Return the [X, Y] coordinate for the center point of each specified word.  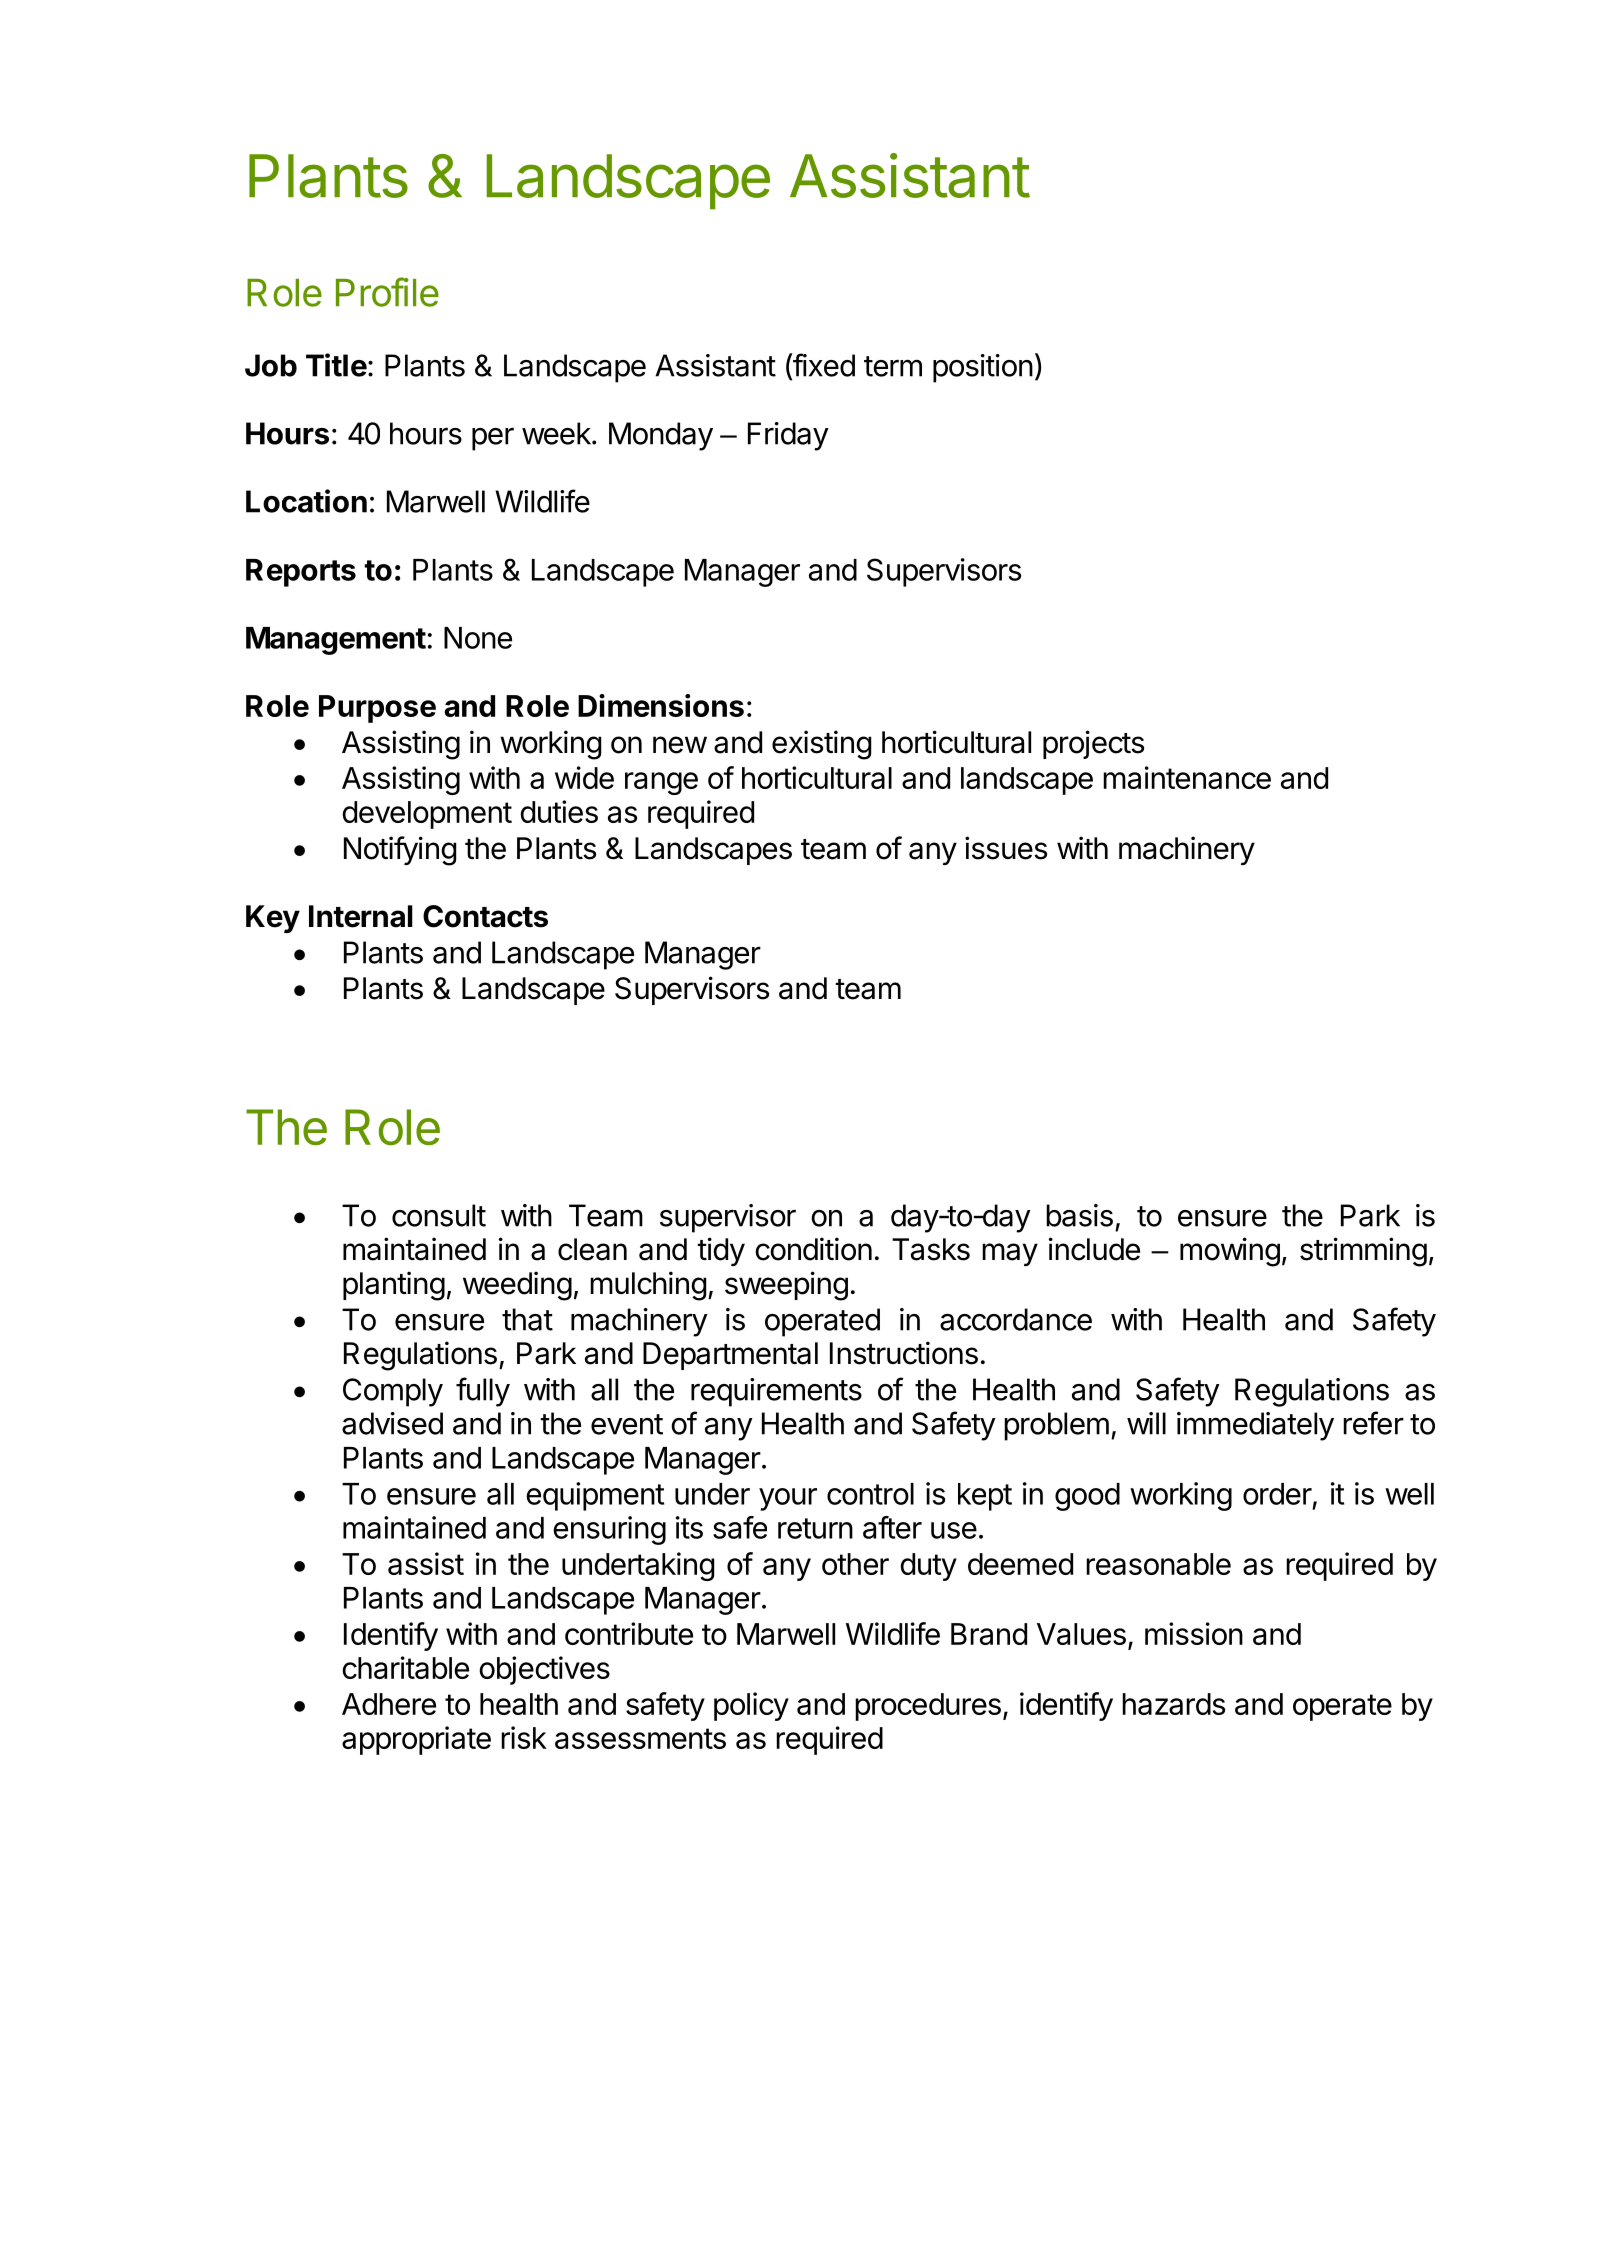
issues [1006, 848]
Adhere [389, 1704]
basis [1079, 1215]
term [893, 366]
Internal [361, 916]
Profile [387, 292]
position [983, 368]
